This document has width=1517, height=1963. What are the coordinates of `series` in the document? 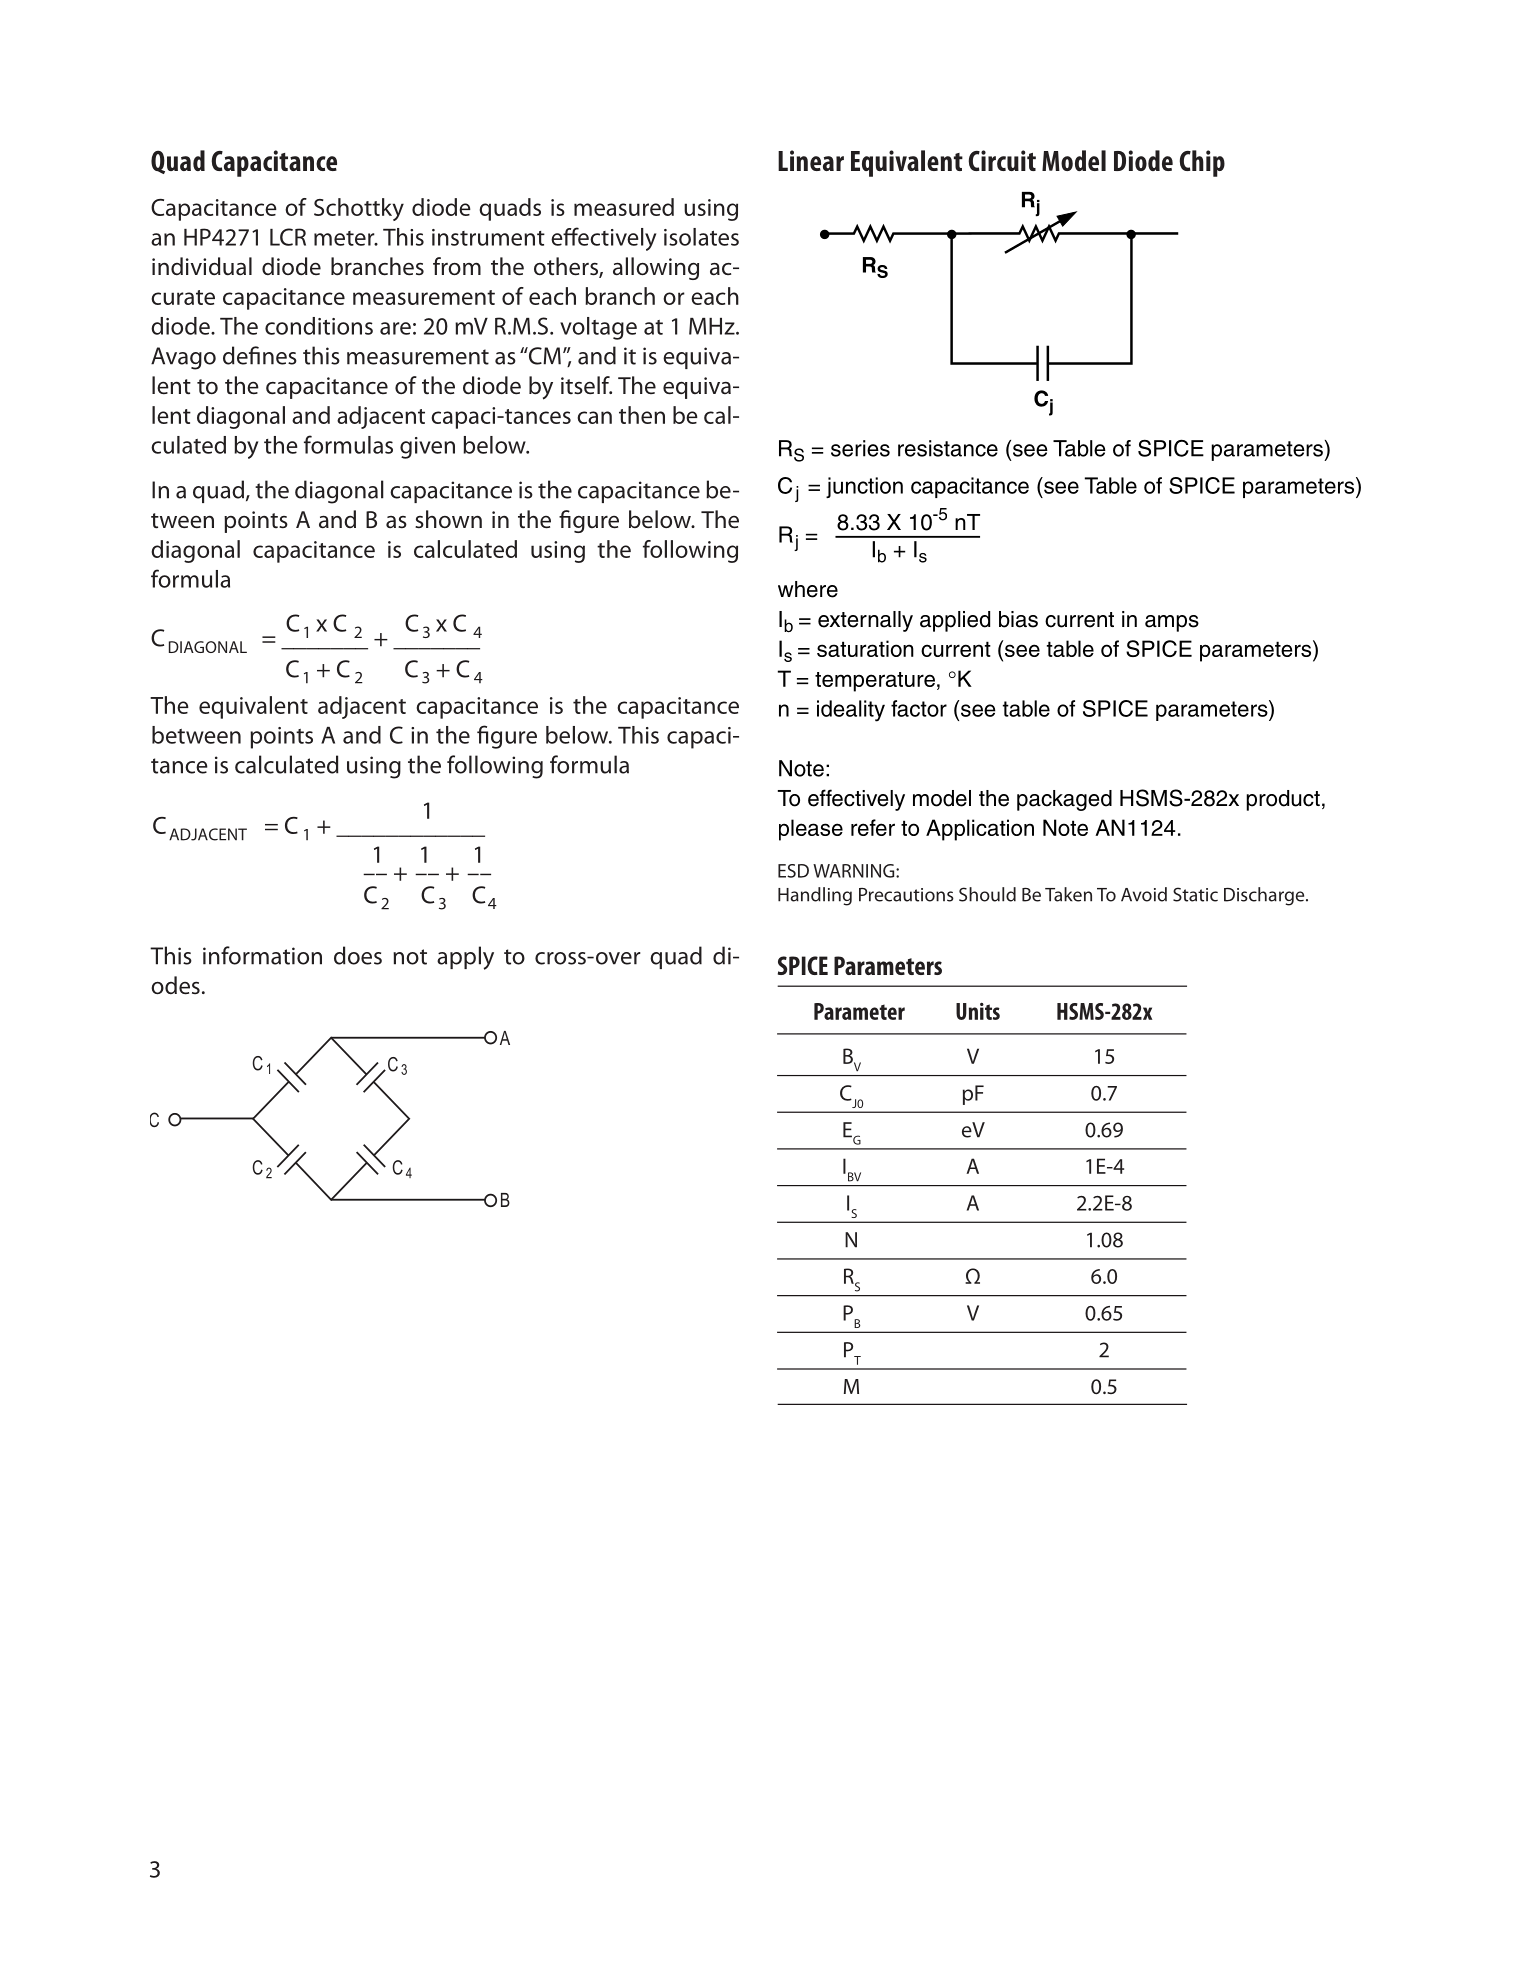 It's located at (860, 448).
